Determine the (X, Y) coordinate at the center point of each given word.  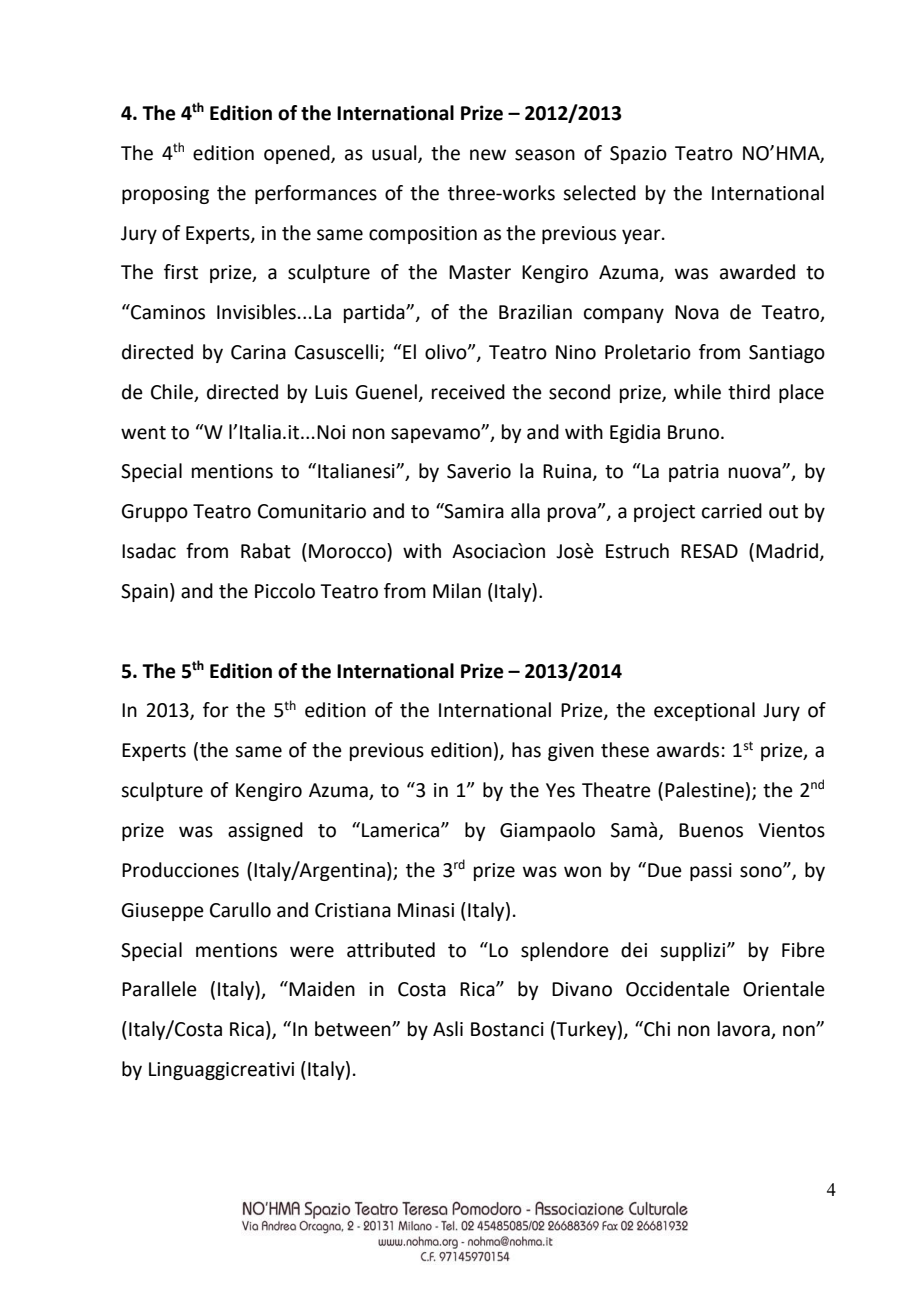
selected (599, 193)
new (488, 155)
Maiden (322, 989)
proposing (165, 195)
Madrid (787, 551)
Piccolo (285, 591)
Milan (457, 591)
